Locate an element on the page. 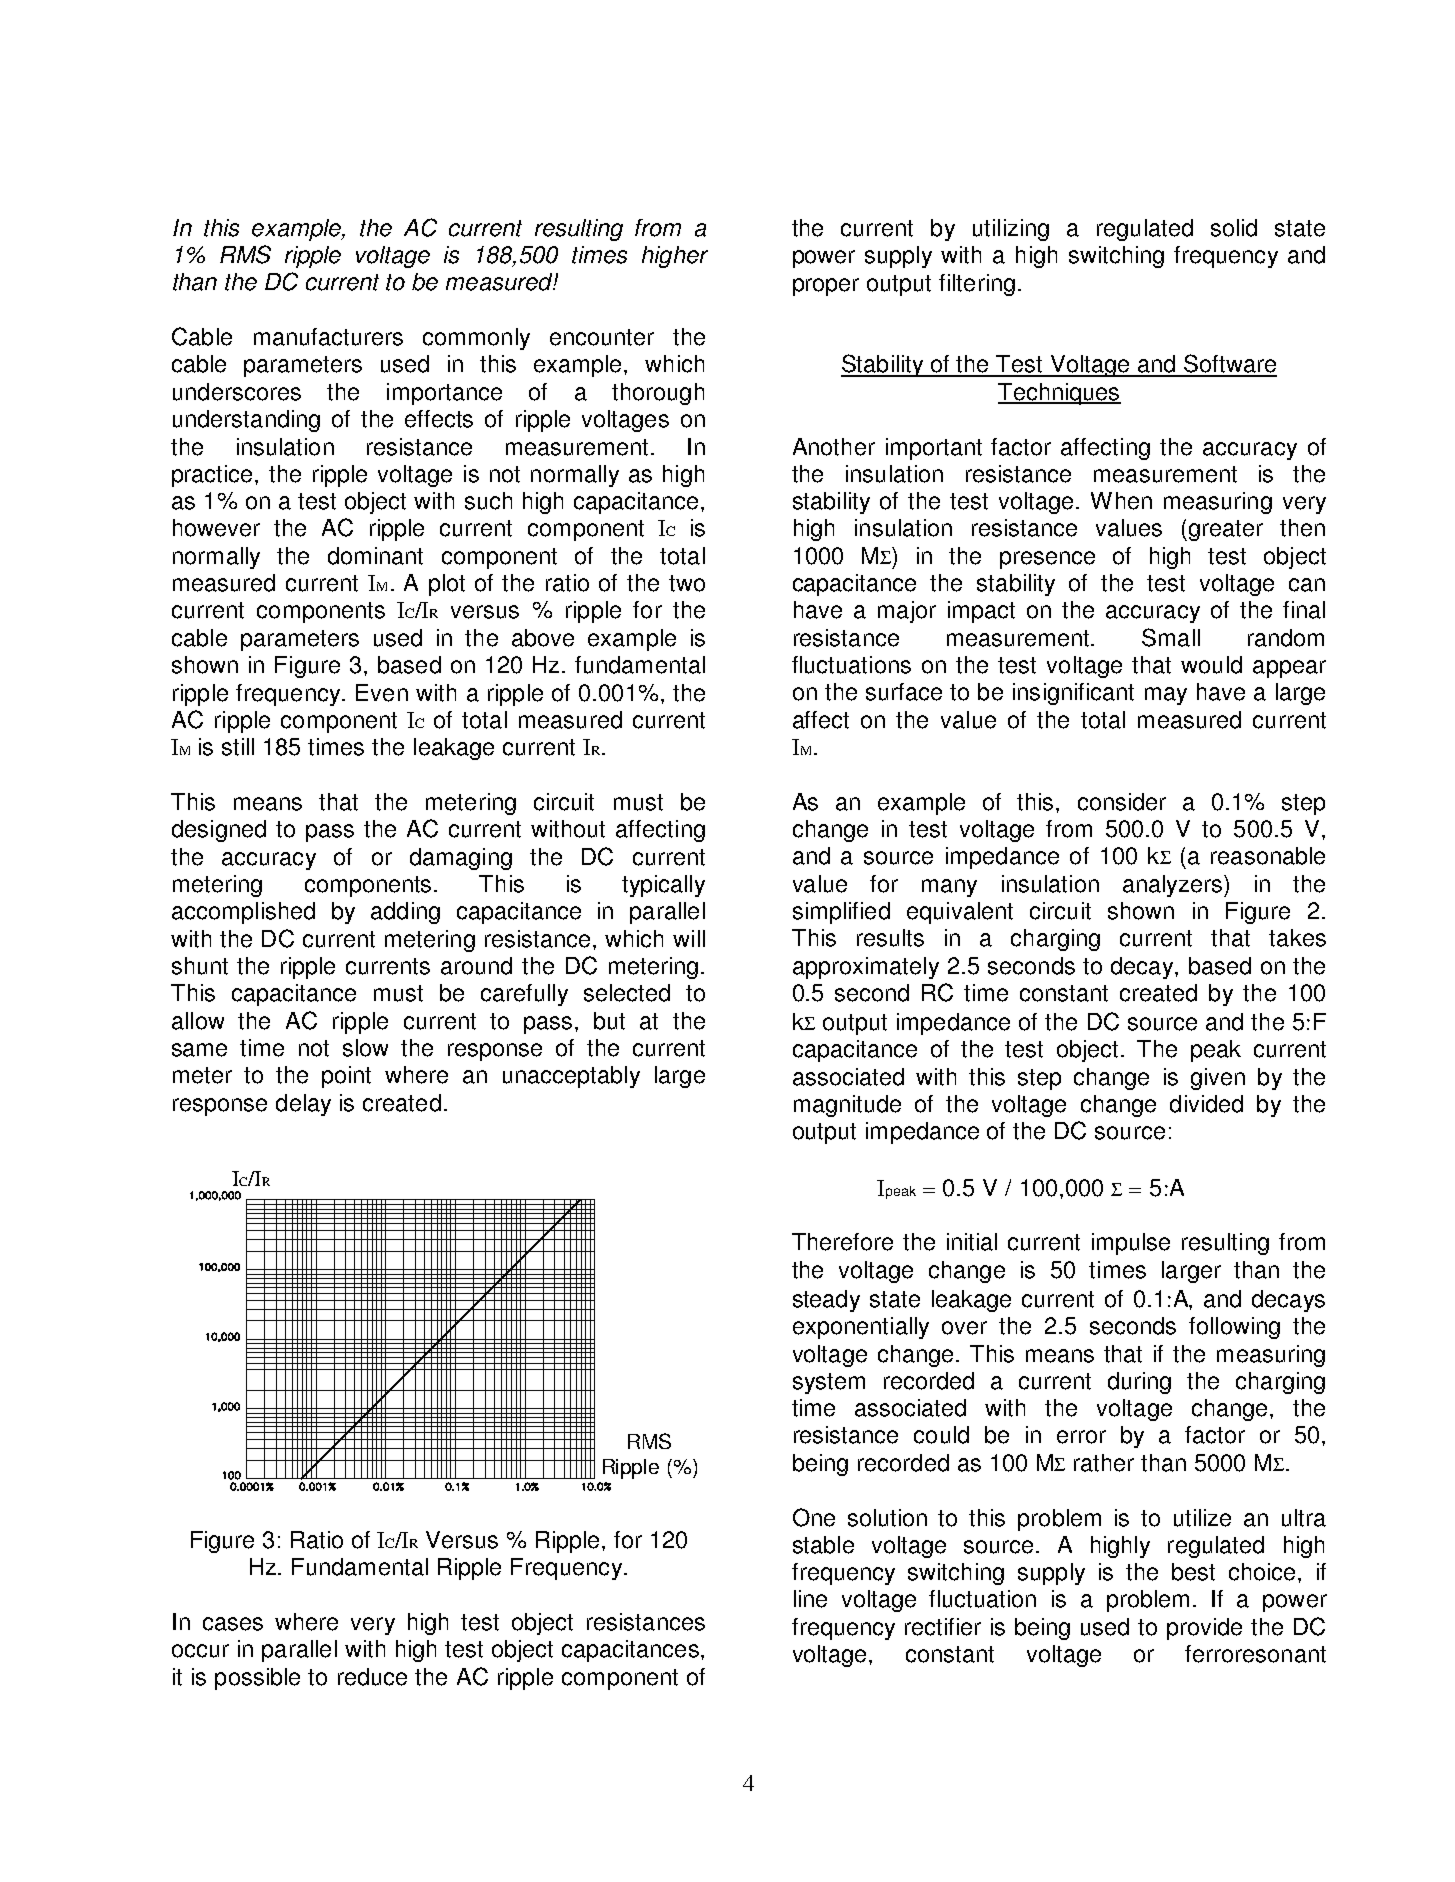 The image size is (1455, 1882). adding is located at coordinates (405, 913).
